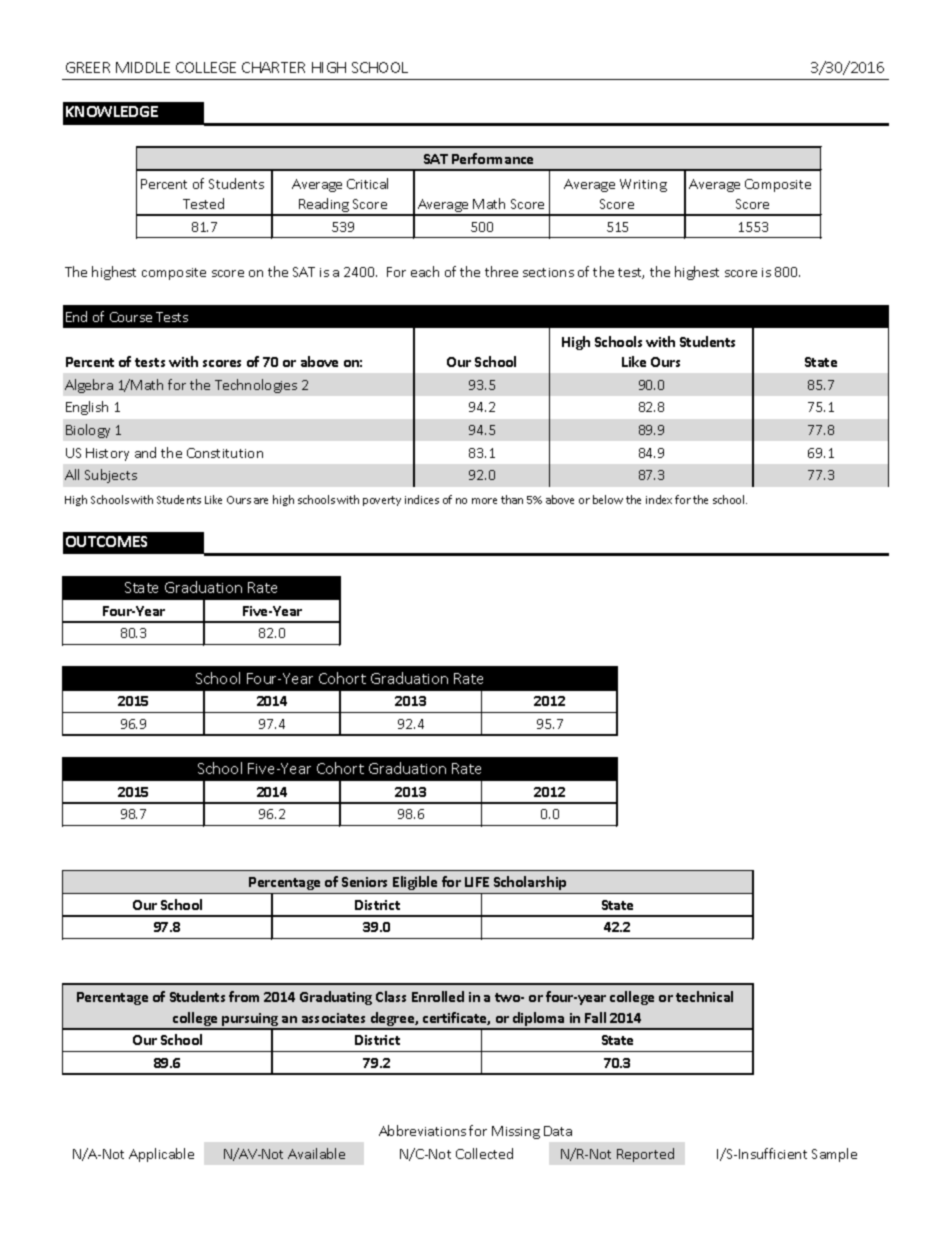  I want to click on Writing, so click(643, 185).
